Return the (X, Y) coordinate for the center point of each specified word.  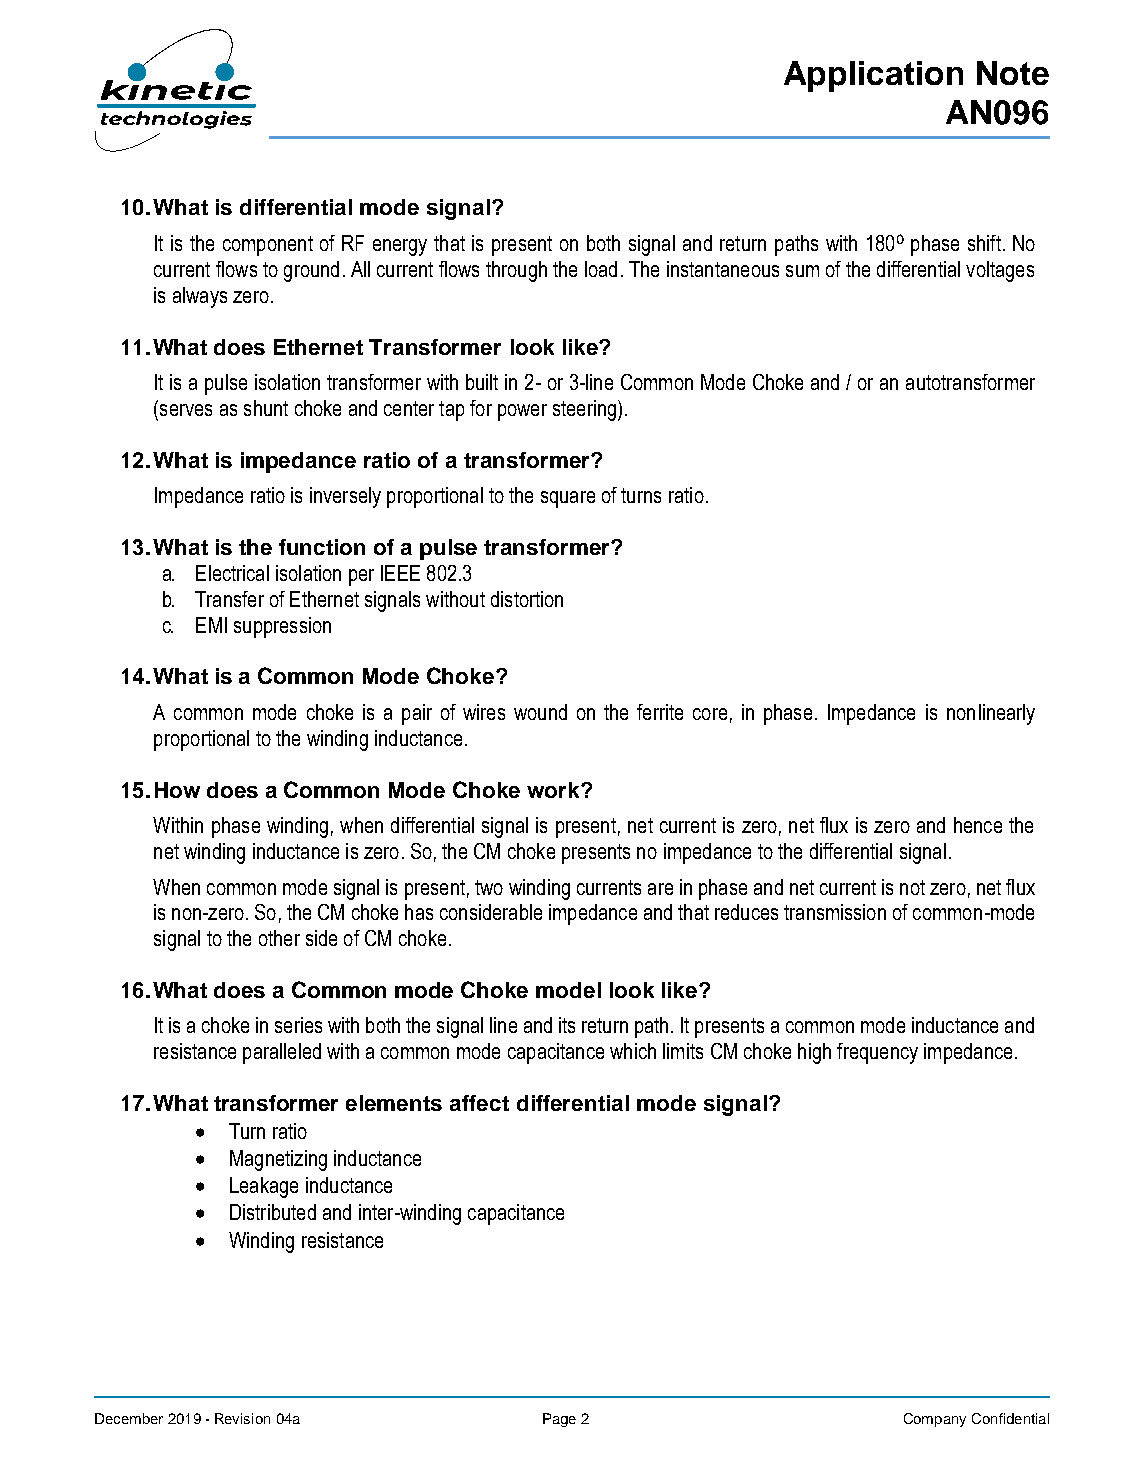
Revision (242, 1418)
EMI (211, 625)
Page (559, 1420)
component (268, 246)
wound (540, 712)
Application (873, 76)
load (601, 269)
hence (978, 825)
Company (935, 1420)
